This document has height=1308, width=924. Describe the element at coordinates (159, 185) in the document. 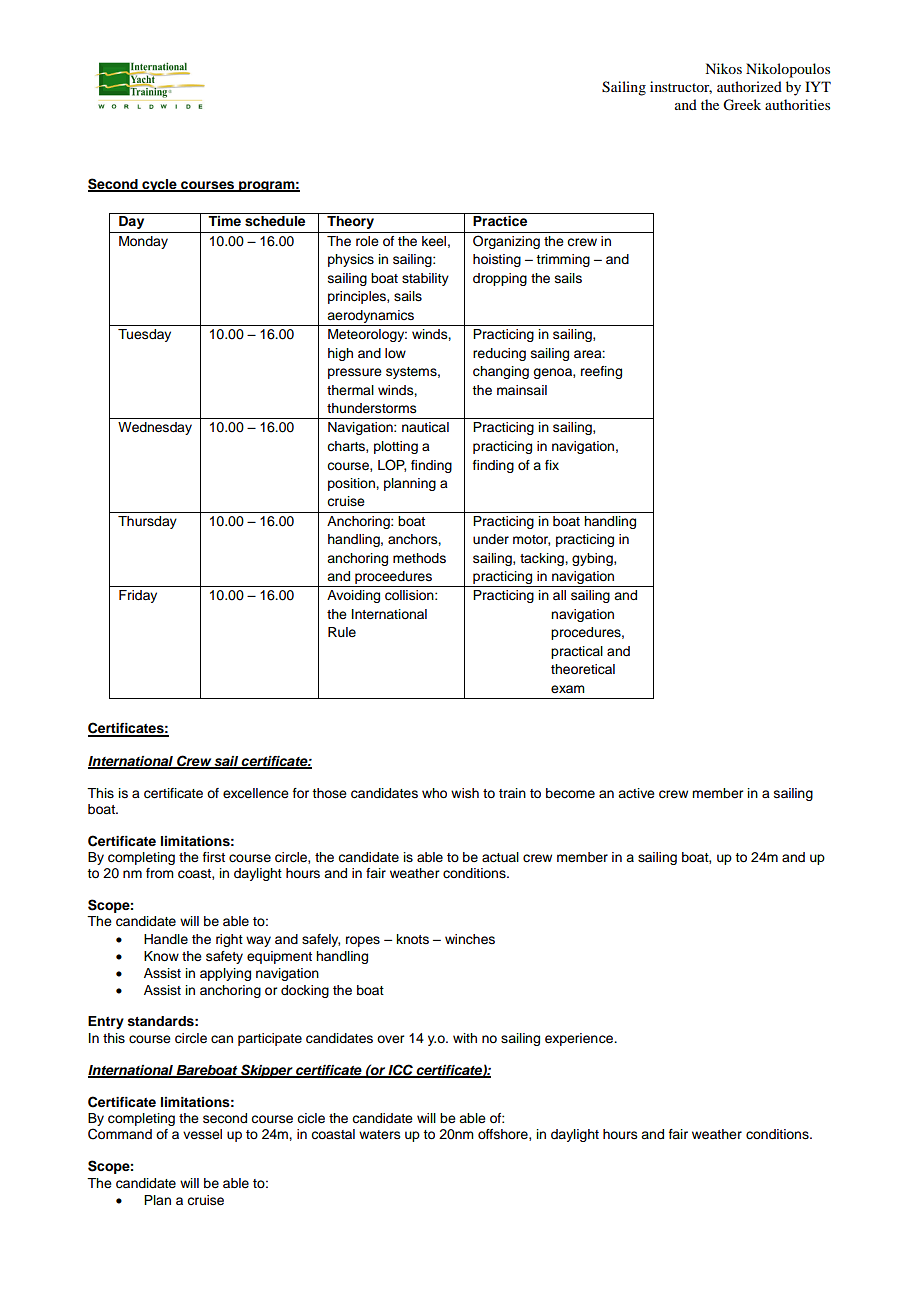

I see `cycle` at that location.
